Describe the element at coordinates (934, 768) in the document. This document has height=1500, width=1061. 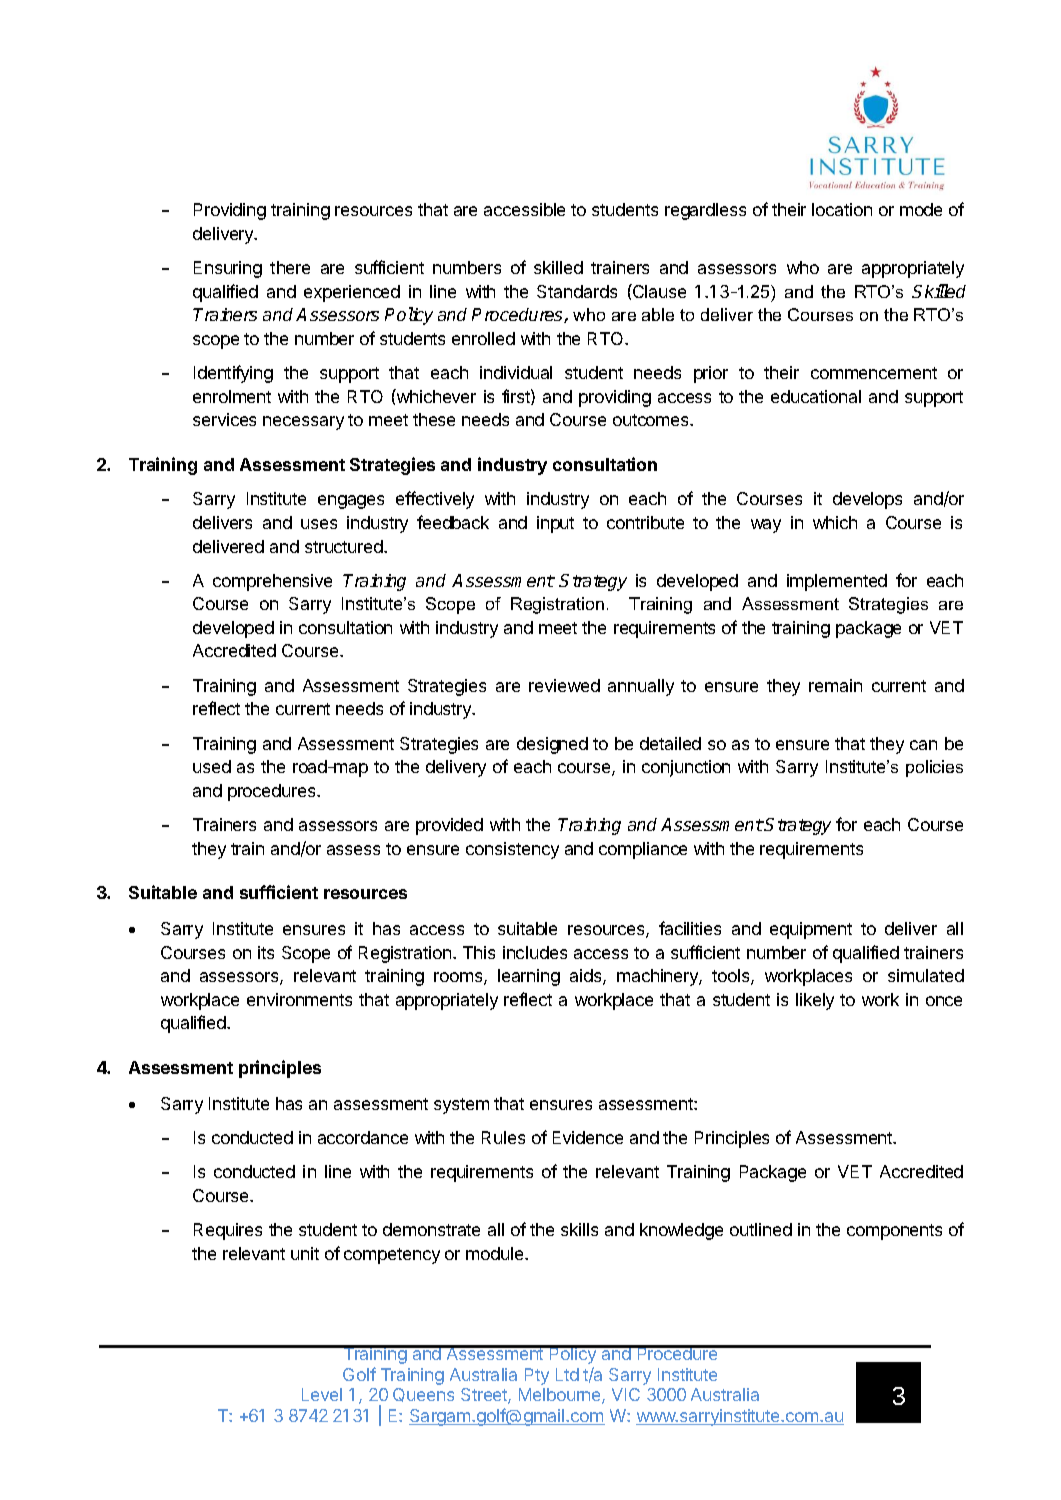
I see `policies` at that location.
